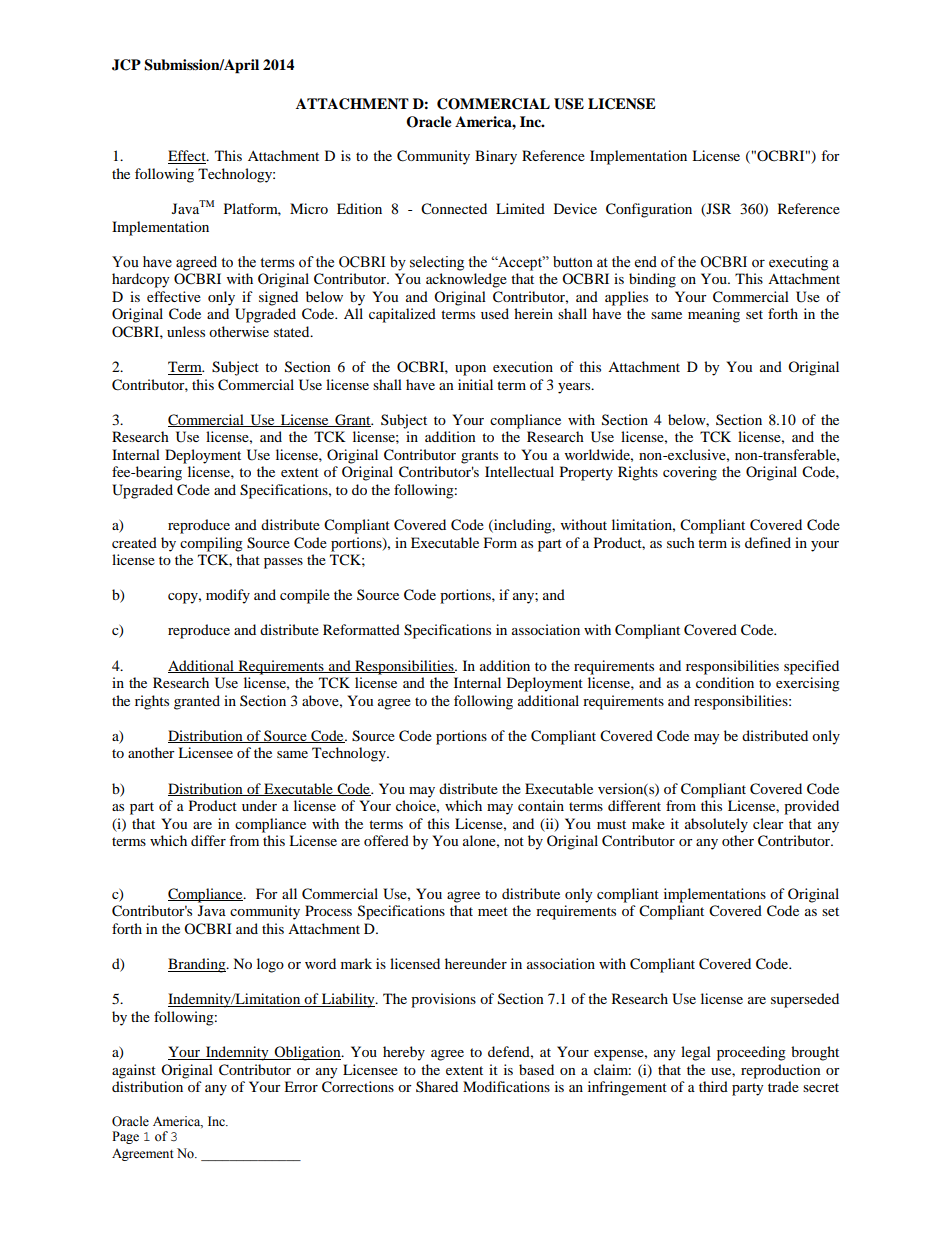 The height and width of the image is (1233, 952). I want to click on defined, so click(768, 542).
